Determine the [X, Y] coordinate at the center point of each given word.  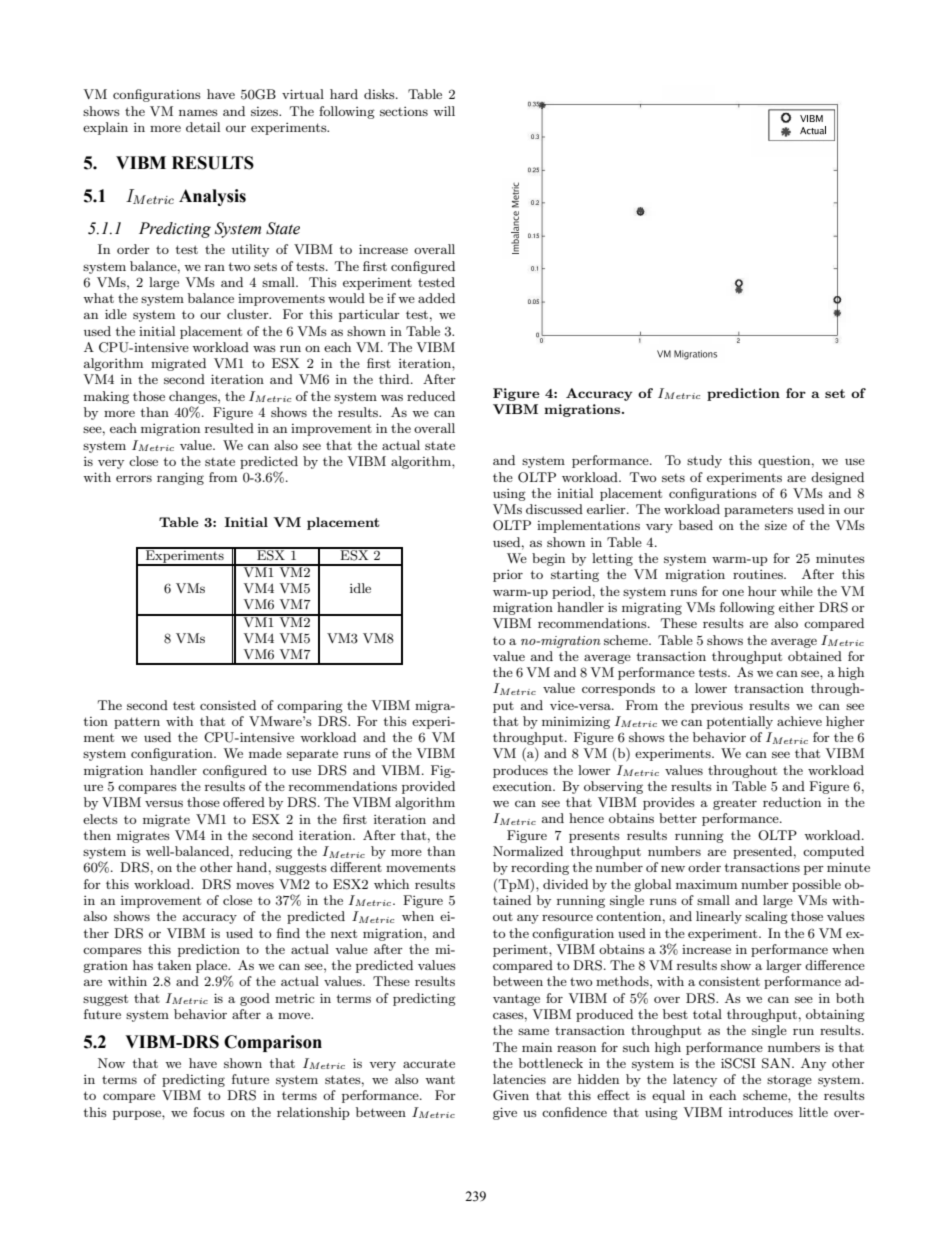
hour [762, 591]
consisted [228, 705]
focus [209, 1112]
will [444, 111]
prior [508, 576]
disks [380, 94]
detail [203, 127]
